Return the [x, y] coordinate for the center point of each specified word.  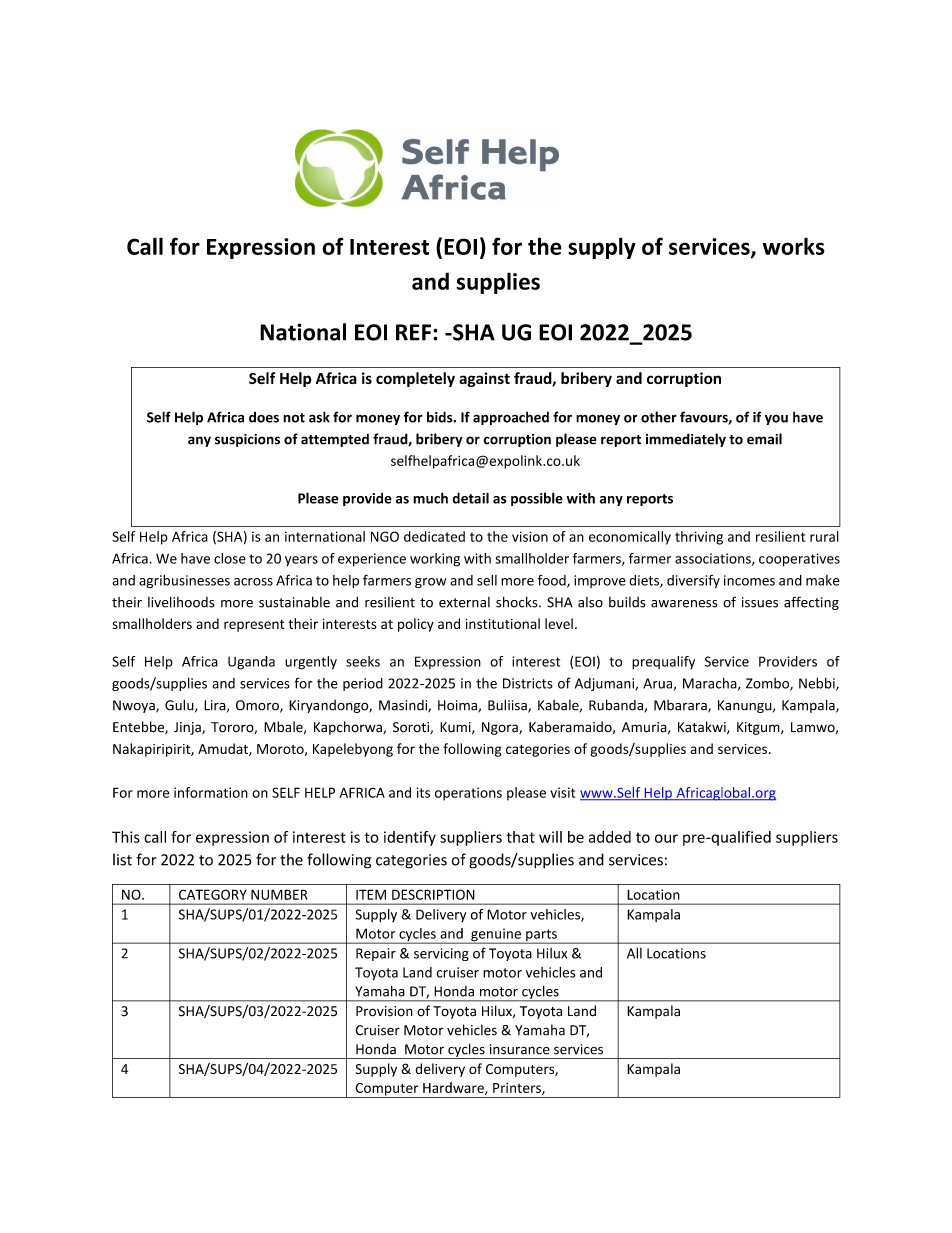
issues [760, 602]
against [484, 379]
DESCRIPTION [433, 894]
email [764, 439]
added [609, 837]
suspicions [247, 440]
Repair [376, 954]
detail [470, 498]
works [794, 246]
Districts [528, 683]
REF [413, 332]
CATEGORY [213, 894]
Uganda [251, 663]
